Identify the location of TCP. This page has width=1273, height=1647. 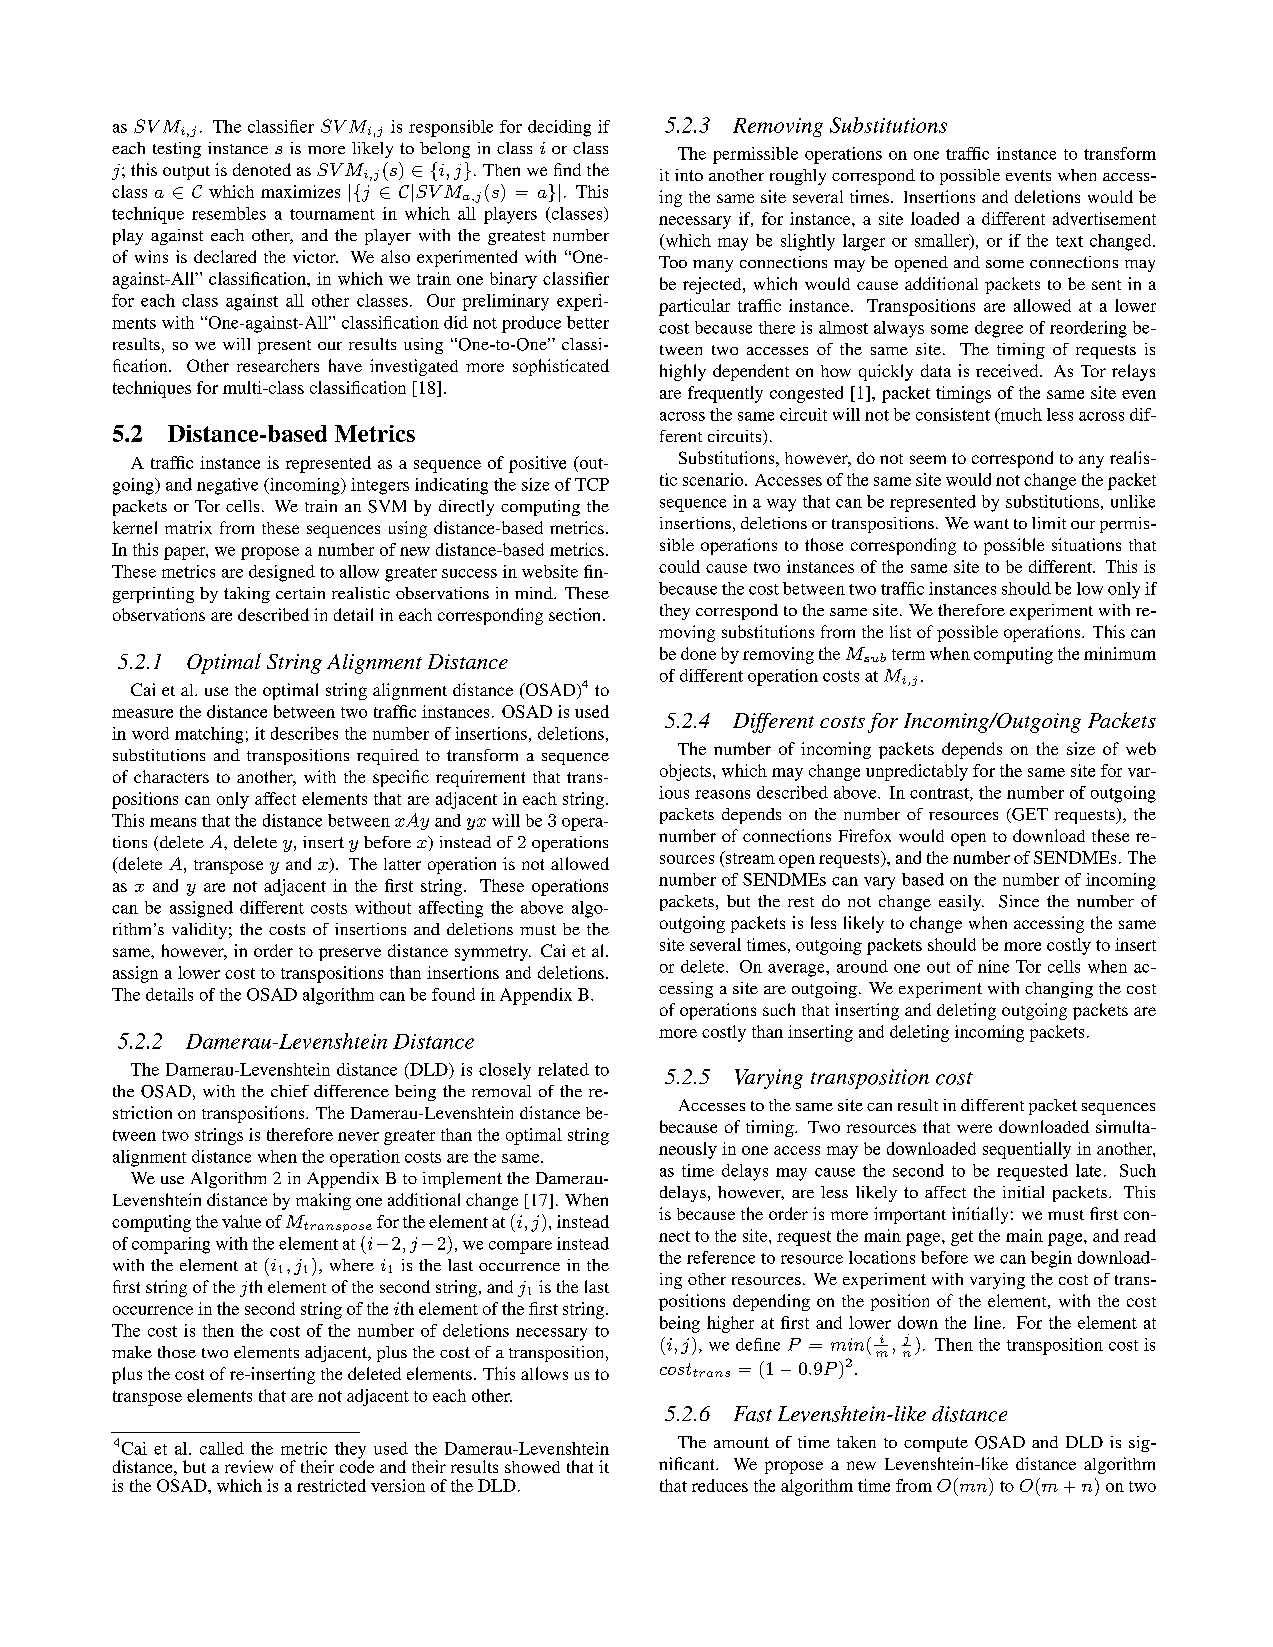
(592, 484).
